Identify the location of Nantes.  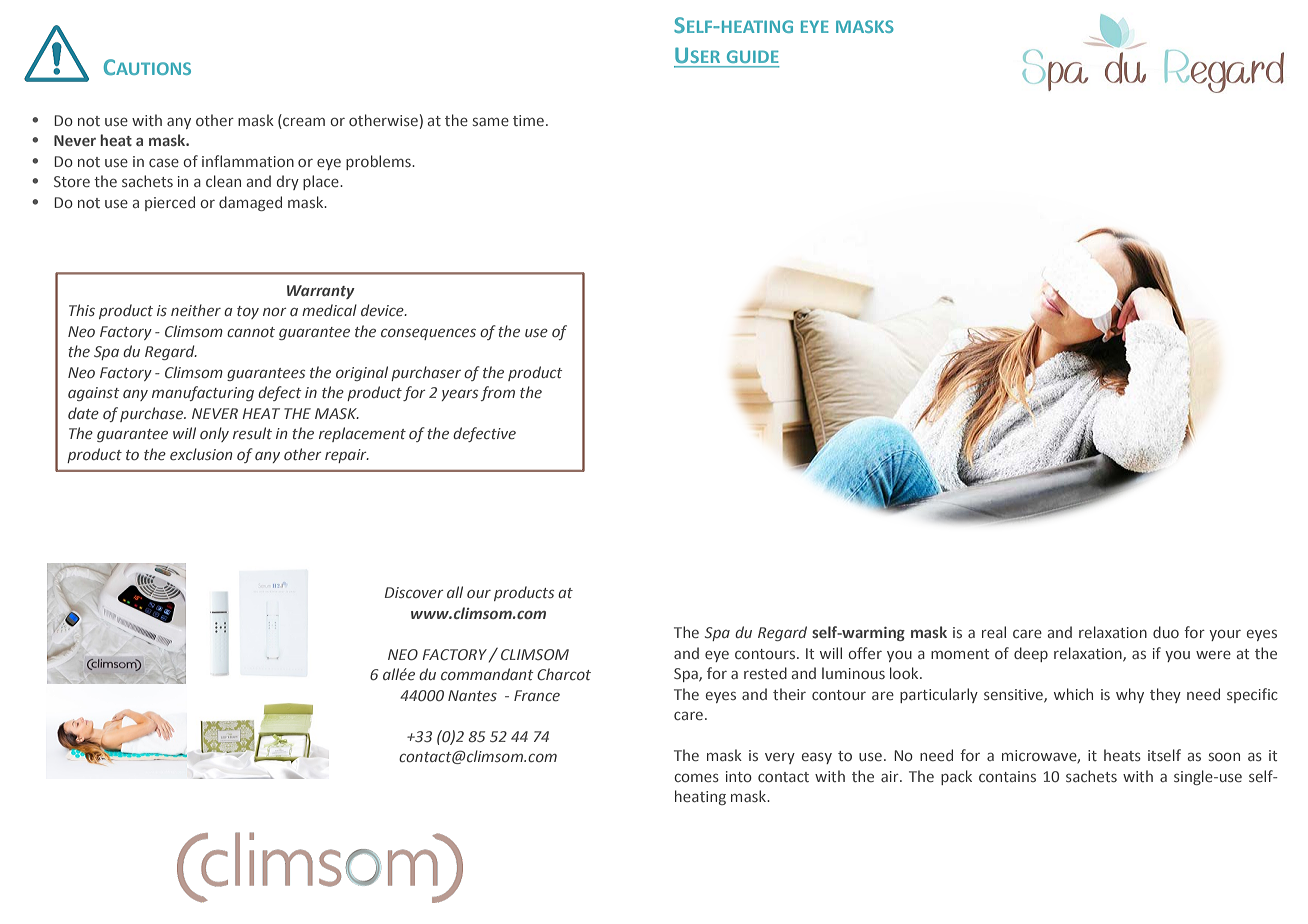
(472, 695).
